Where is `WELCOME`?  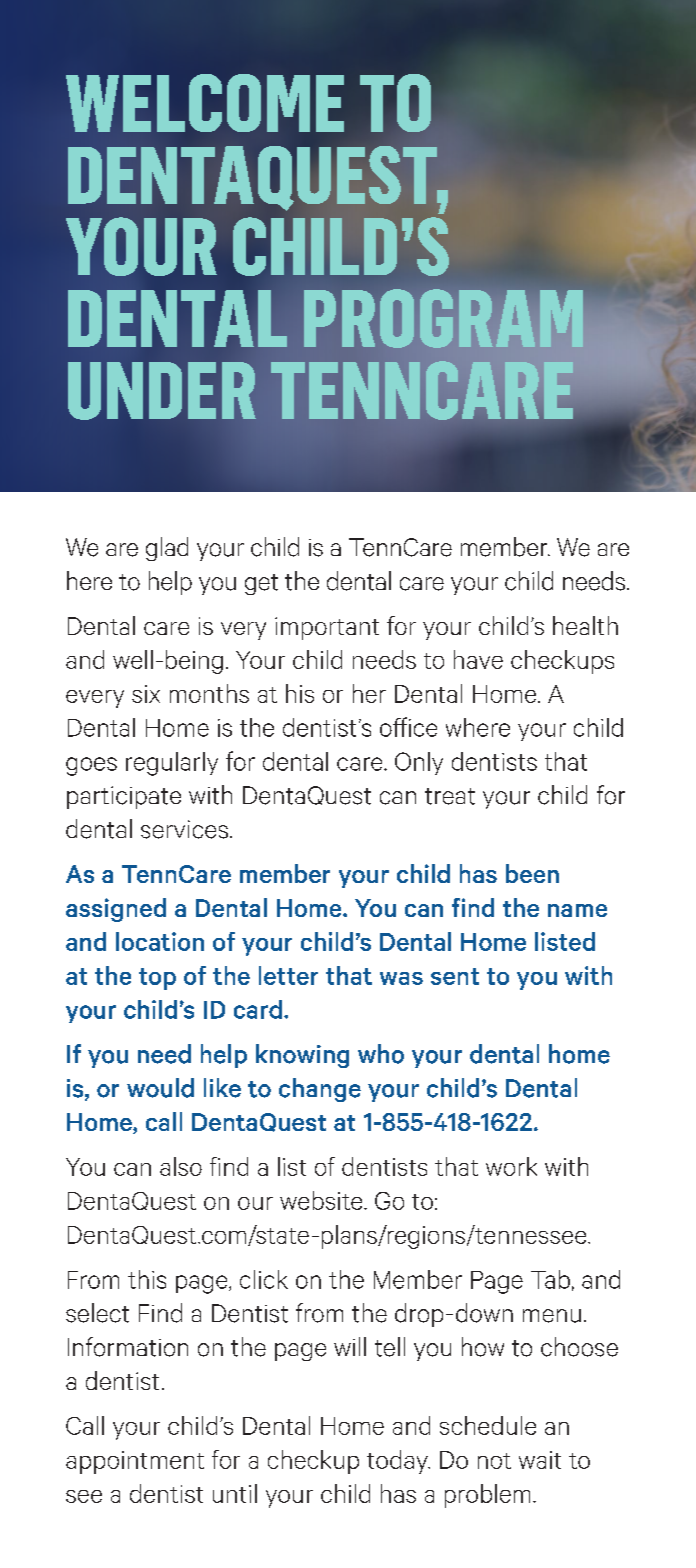 WELCOME is located at coordinates (205, 103).
